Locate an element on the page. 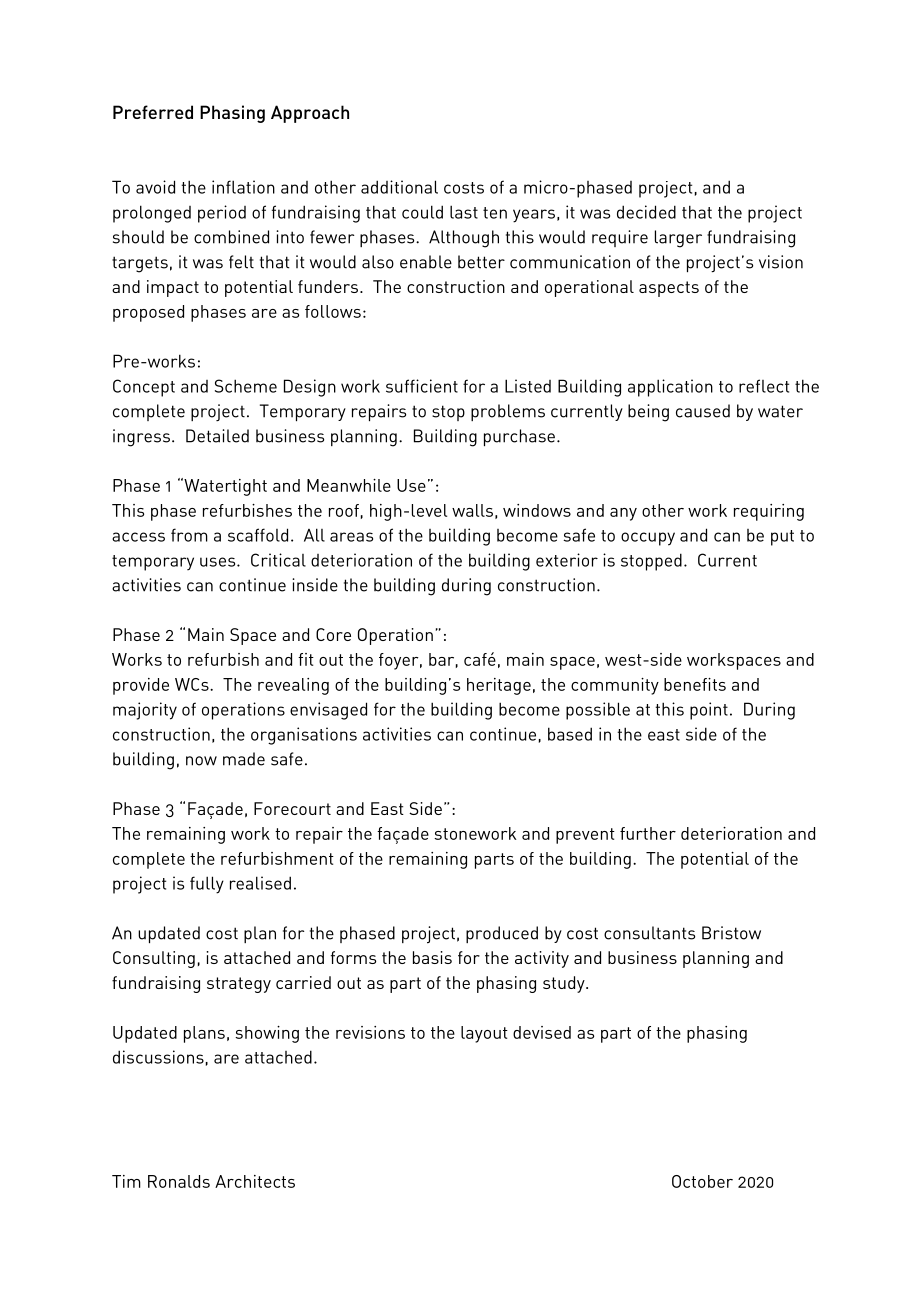 This document has height=1308, width=924. October is located at coordinates (702, 1181).
